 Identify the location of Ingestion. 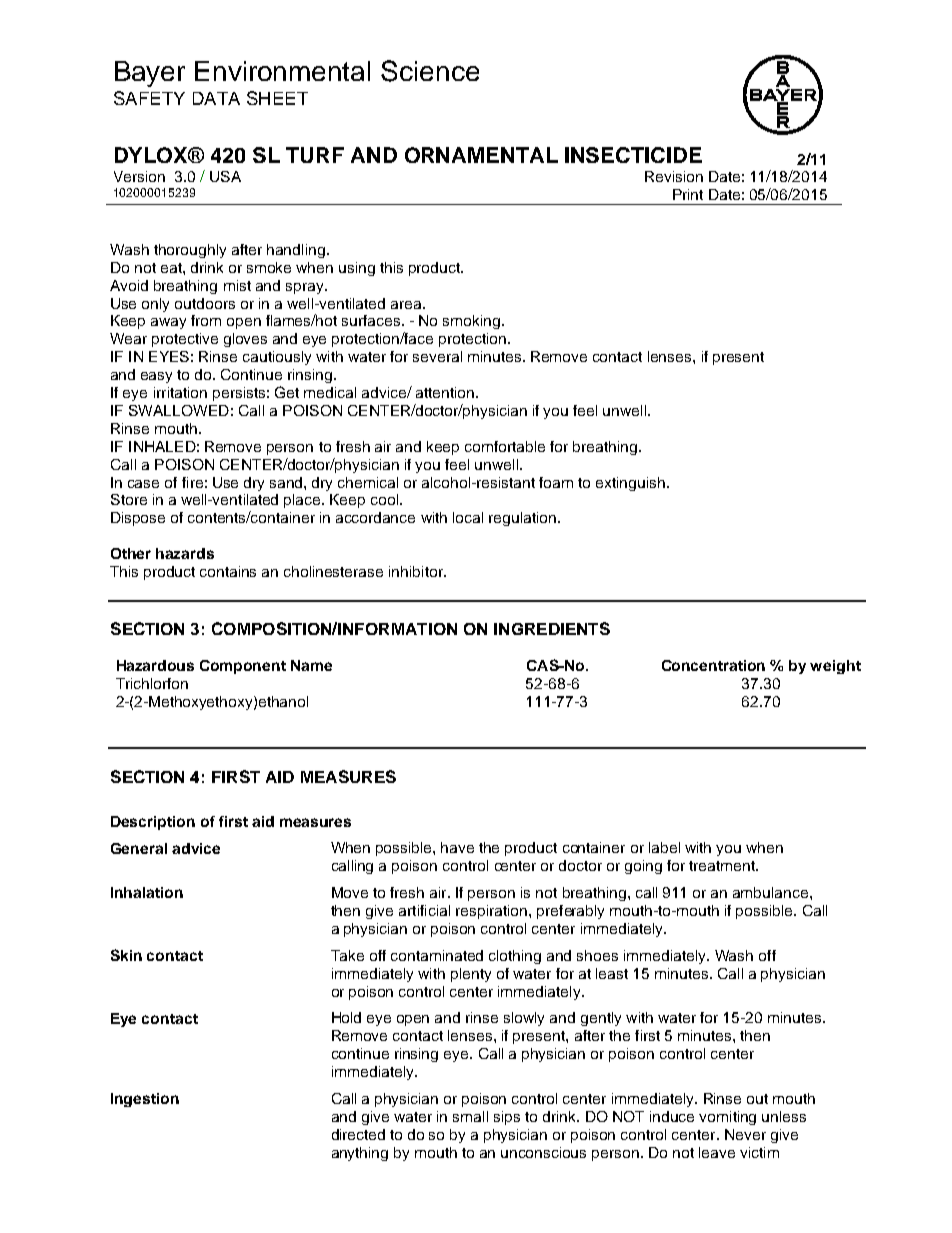
(145, 1100).
